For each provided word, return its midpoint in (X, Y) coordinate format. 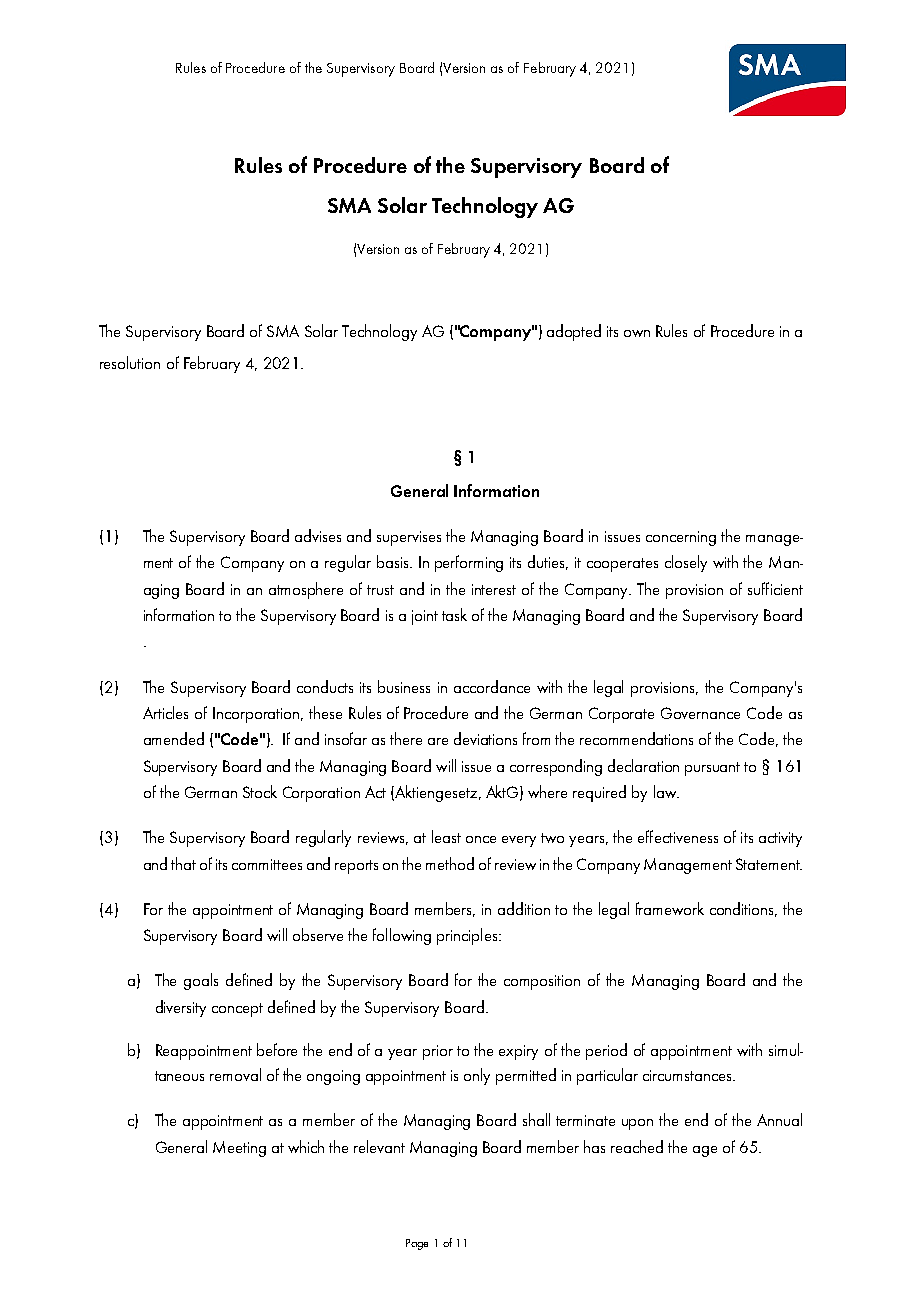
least (446, 836)
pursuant (712, 769)
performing (469, 563)
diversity (181, 1008)
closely (686, 563)
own (637, 333)
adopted (574, 332)
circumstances (688, 1075)
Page (417, 1244)
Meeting (239, 1149)
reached (637, 1146)
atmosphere (306, 590)
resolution (130, 362)
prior (438, 1052)
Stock (260, 791)
